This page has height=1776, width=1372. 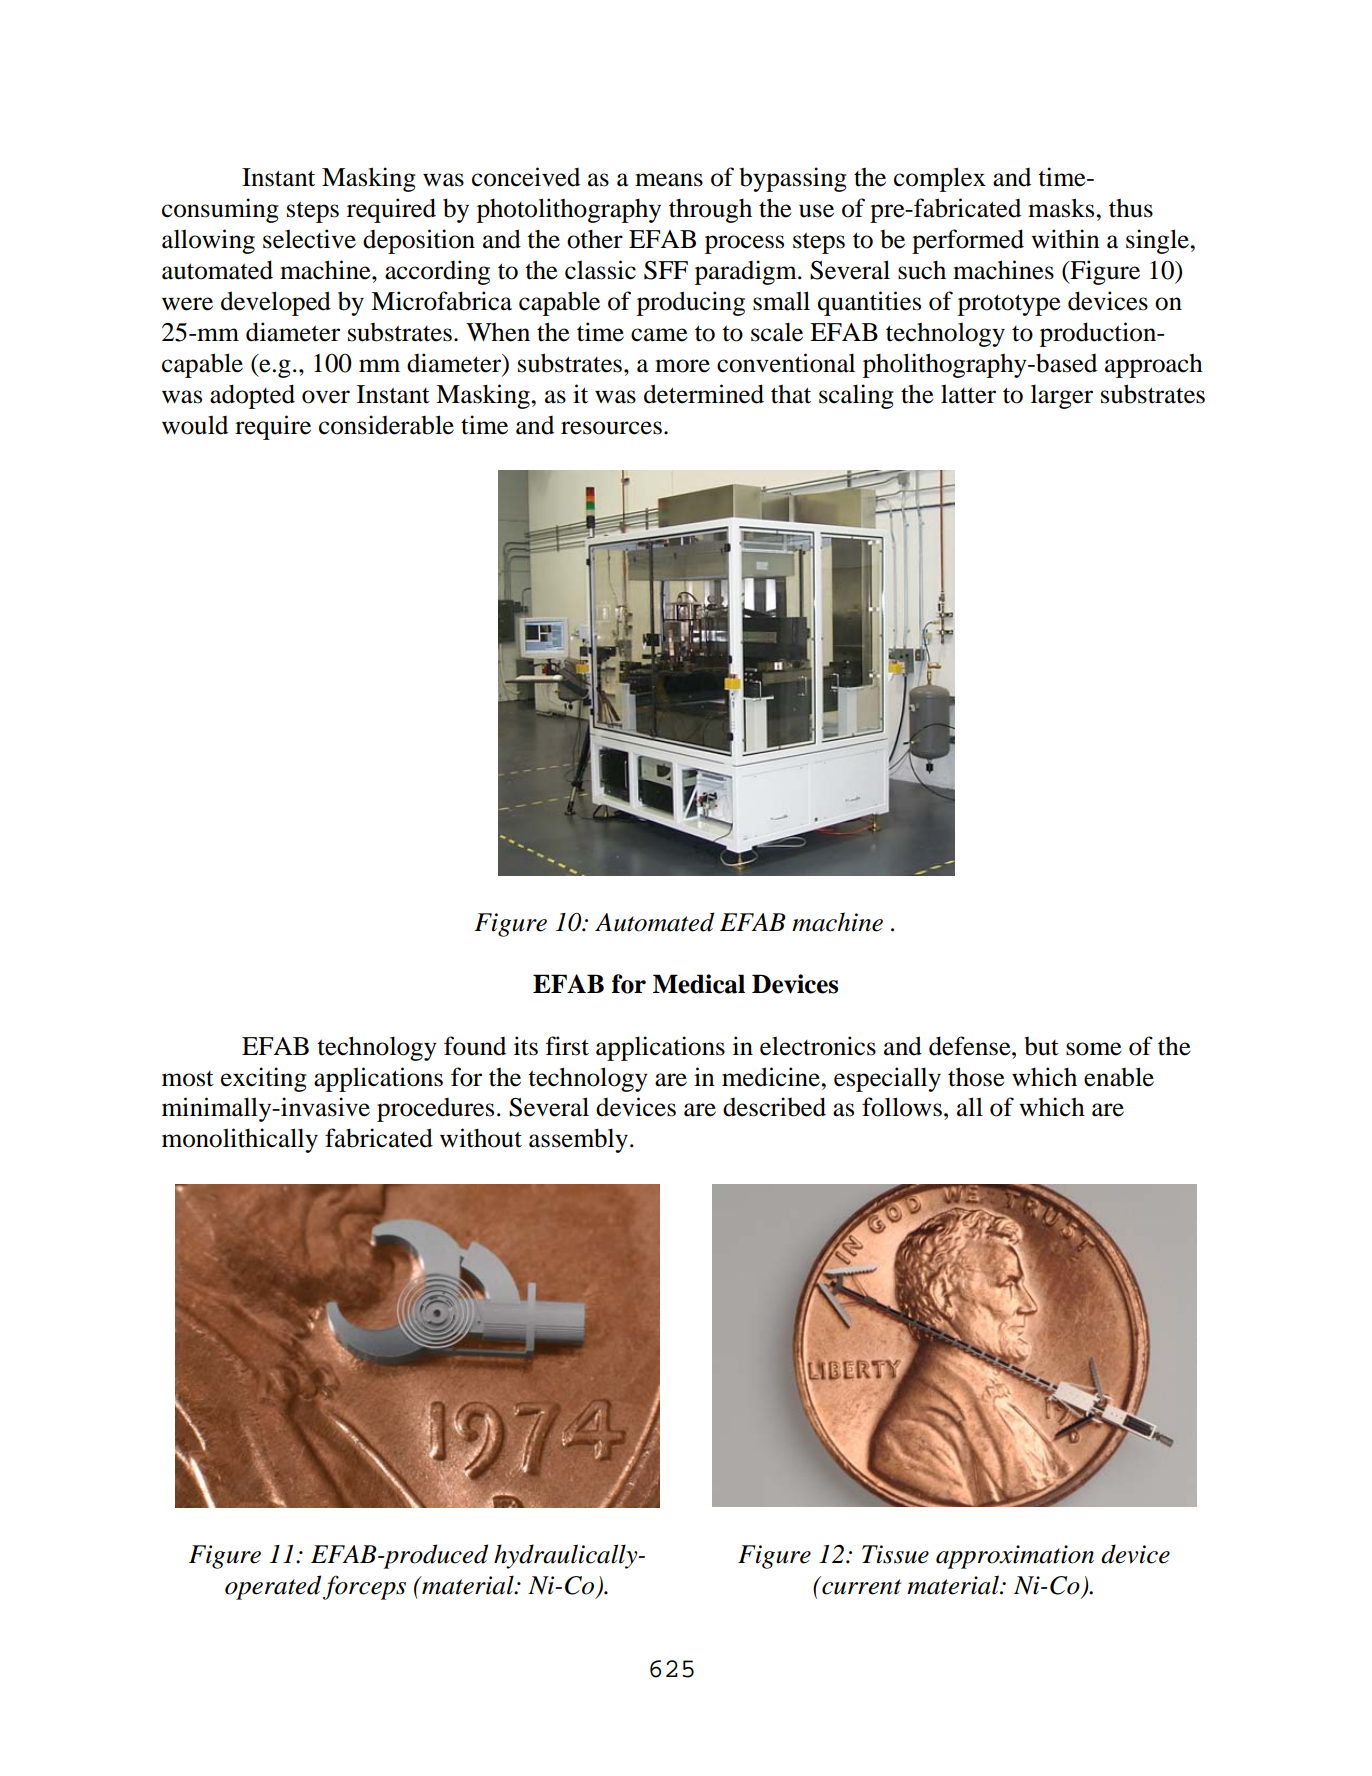 I want to click on monolithically, so click(x=240, y=1140).
